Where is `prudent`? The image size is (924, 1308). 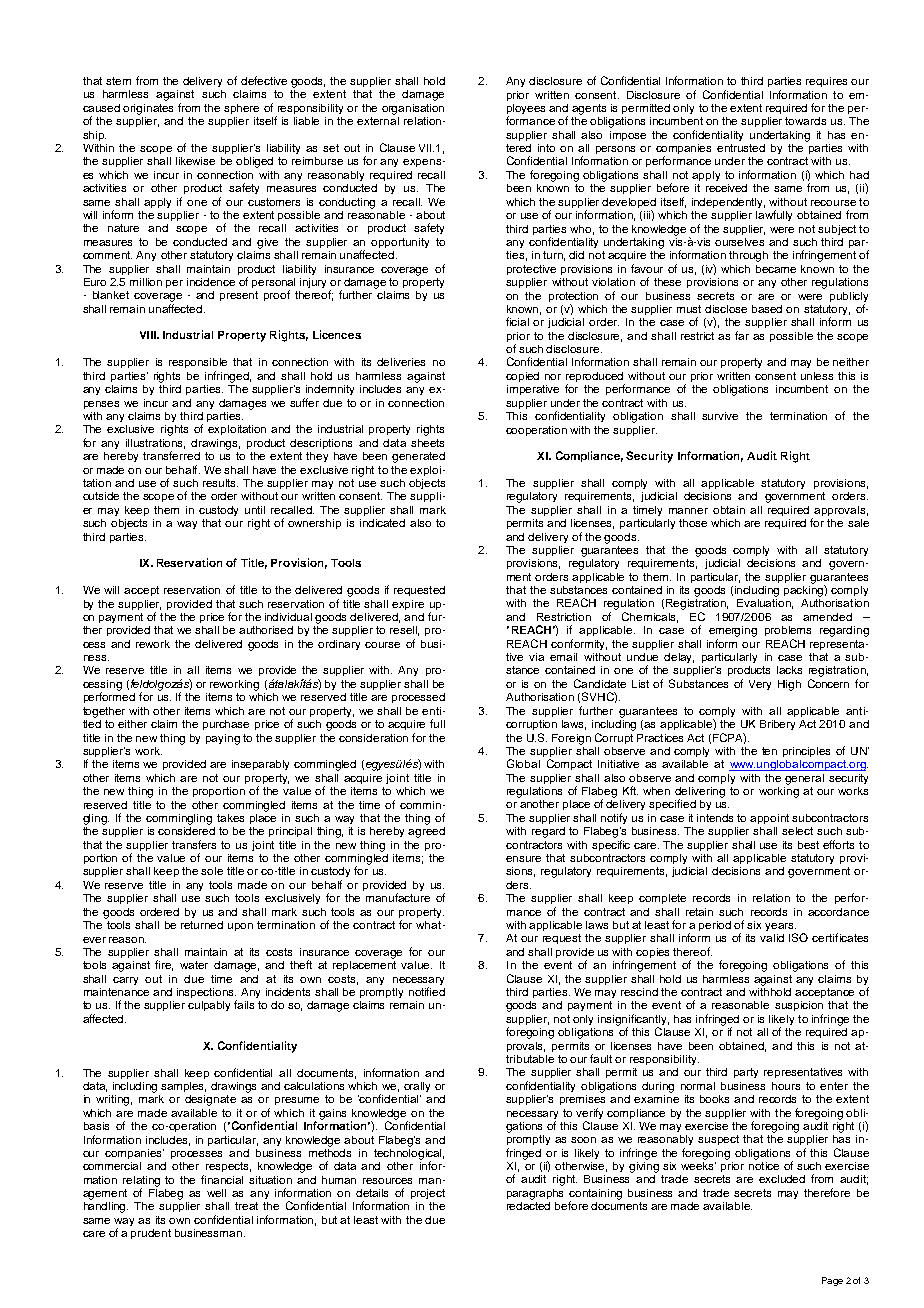
prudent is located at coordinates (151, 1234).
